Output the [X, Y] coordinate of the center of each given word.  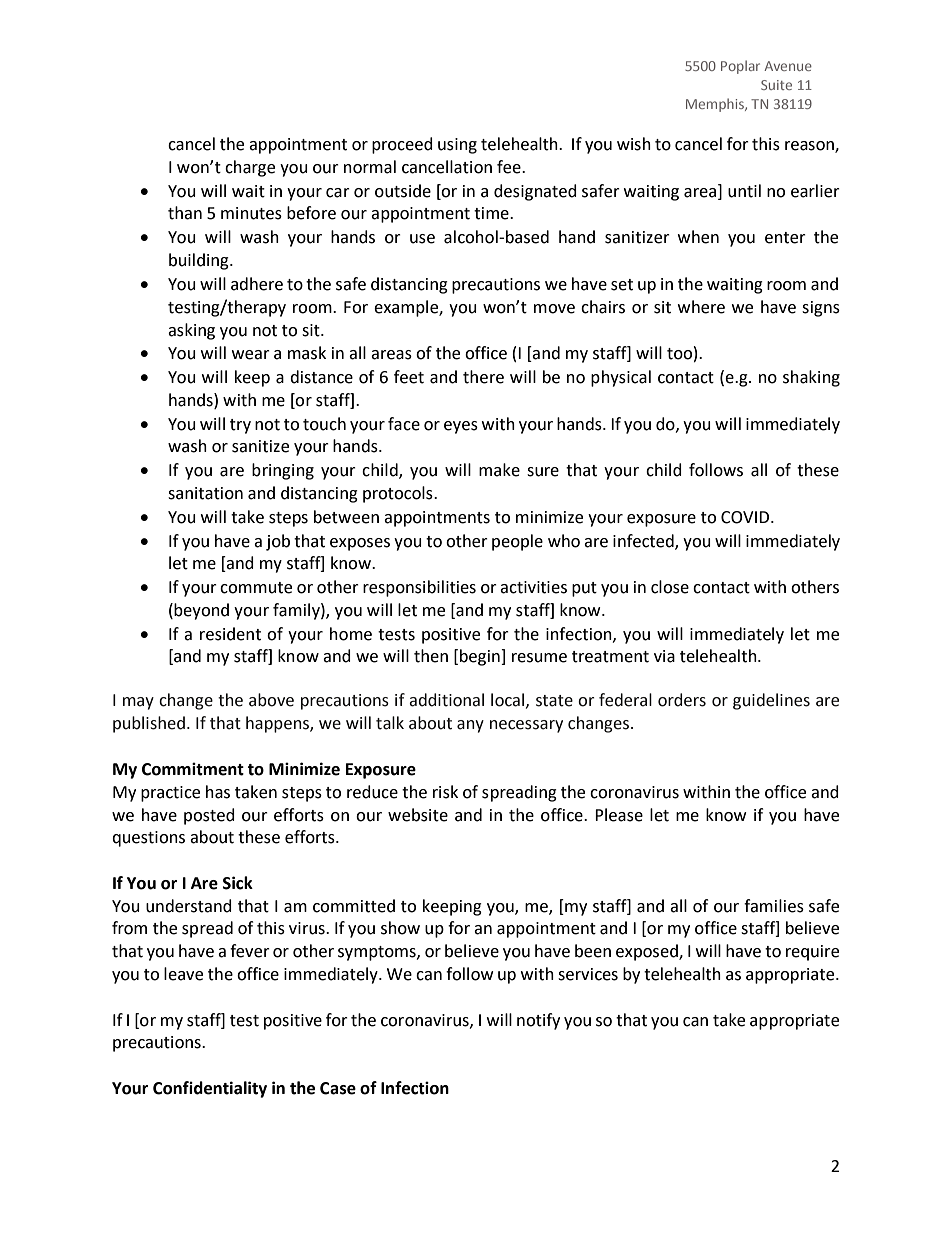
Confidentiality [210, 1089]
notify [538, 1021]
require [812, 953]
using [457, 146]
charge [250, 168]
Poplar [740, 67]
